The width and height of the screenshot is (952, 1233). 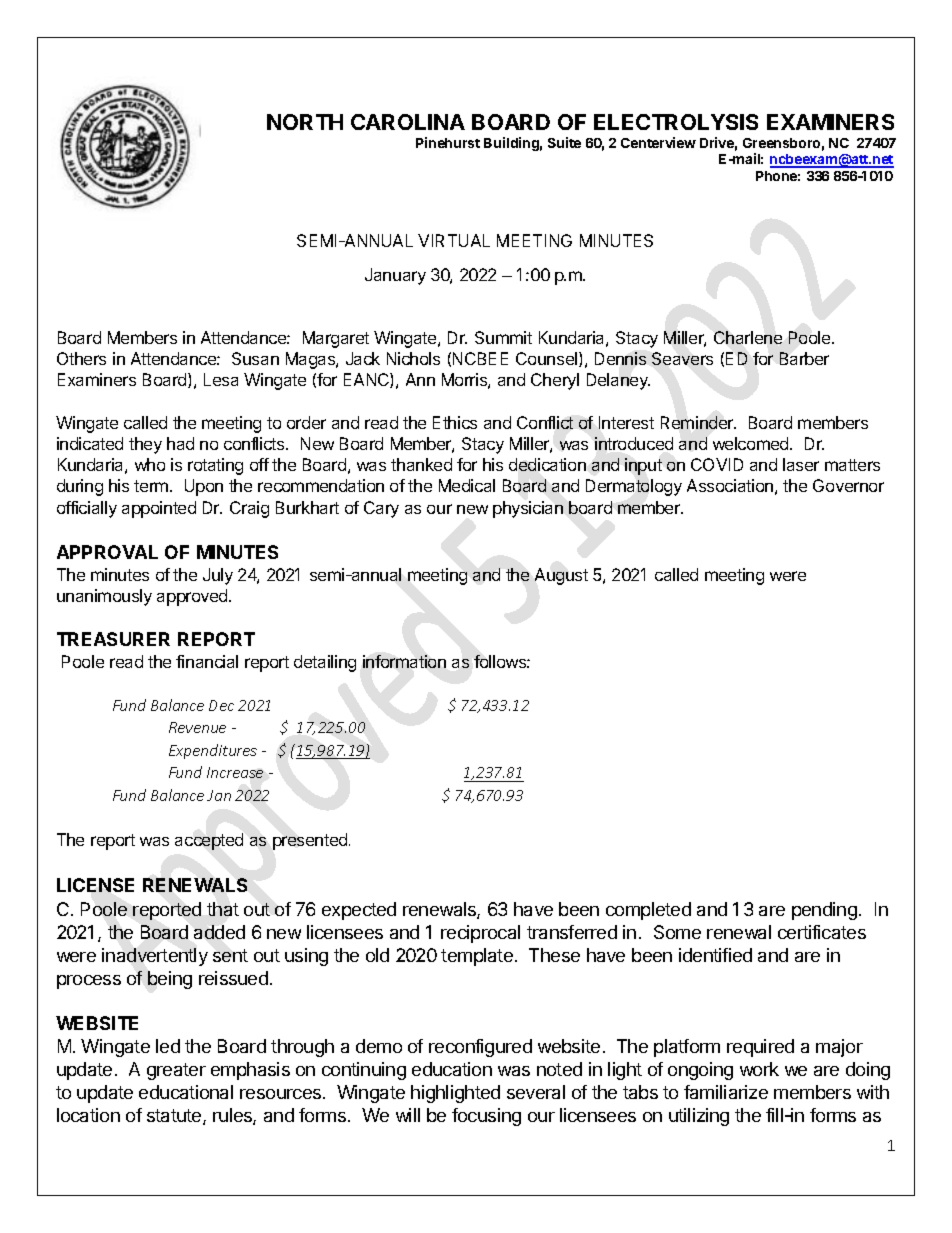 What do you see at coordinates (676, 122) in the screenshot?
I see `ELECTROLYSIS` at bounding box center [676, 122].
